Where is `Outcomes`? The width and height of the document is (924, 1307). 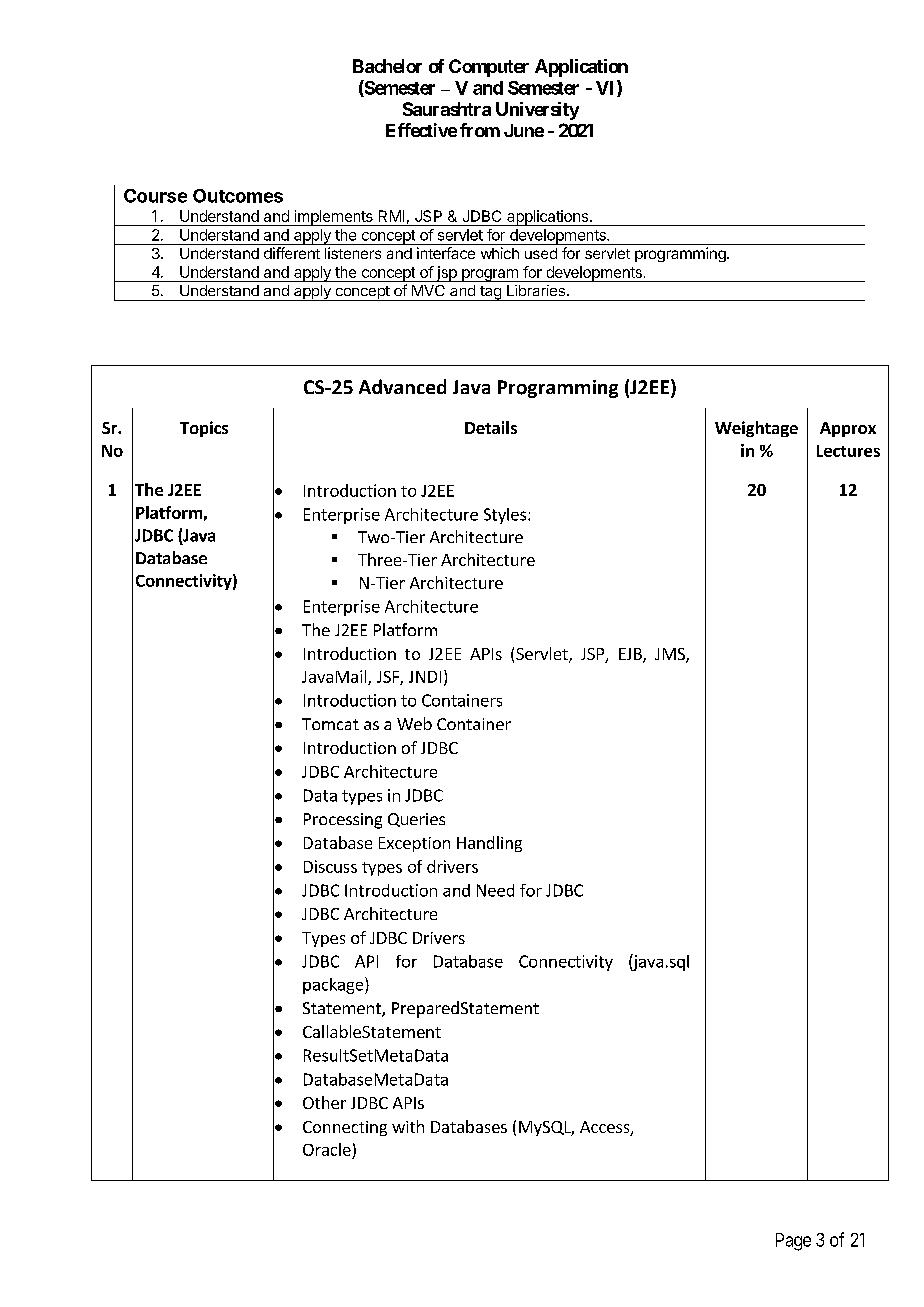
Outcomes is located at coordinates (238, 196).
